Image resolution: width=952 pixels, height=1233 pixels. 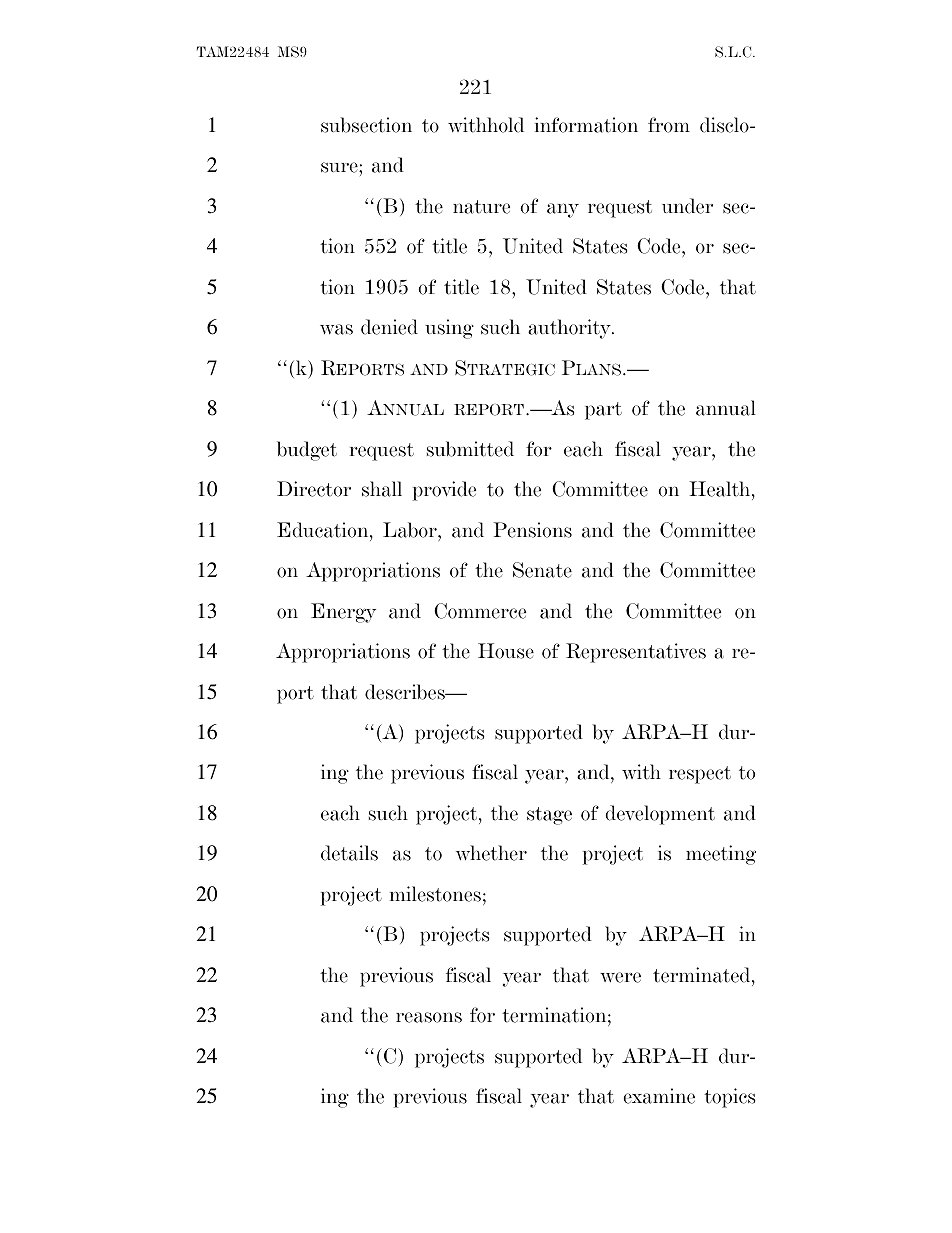 What do you see at coordinates (429, 1017) in the image?
I see `reasons` at bounding box center [429, 1017].
